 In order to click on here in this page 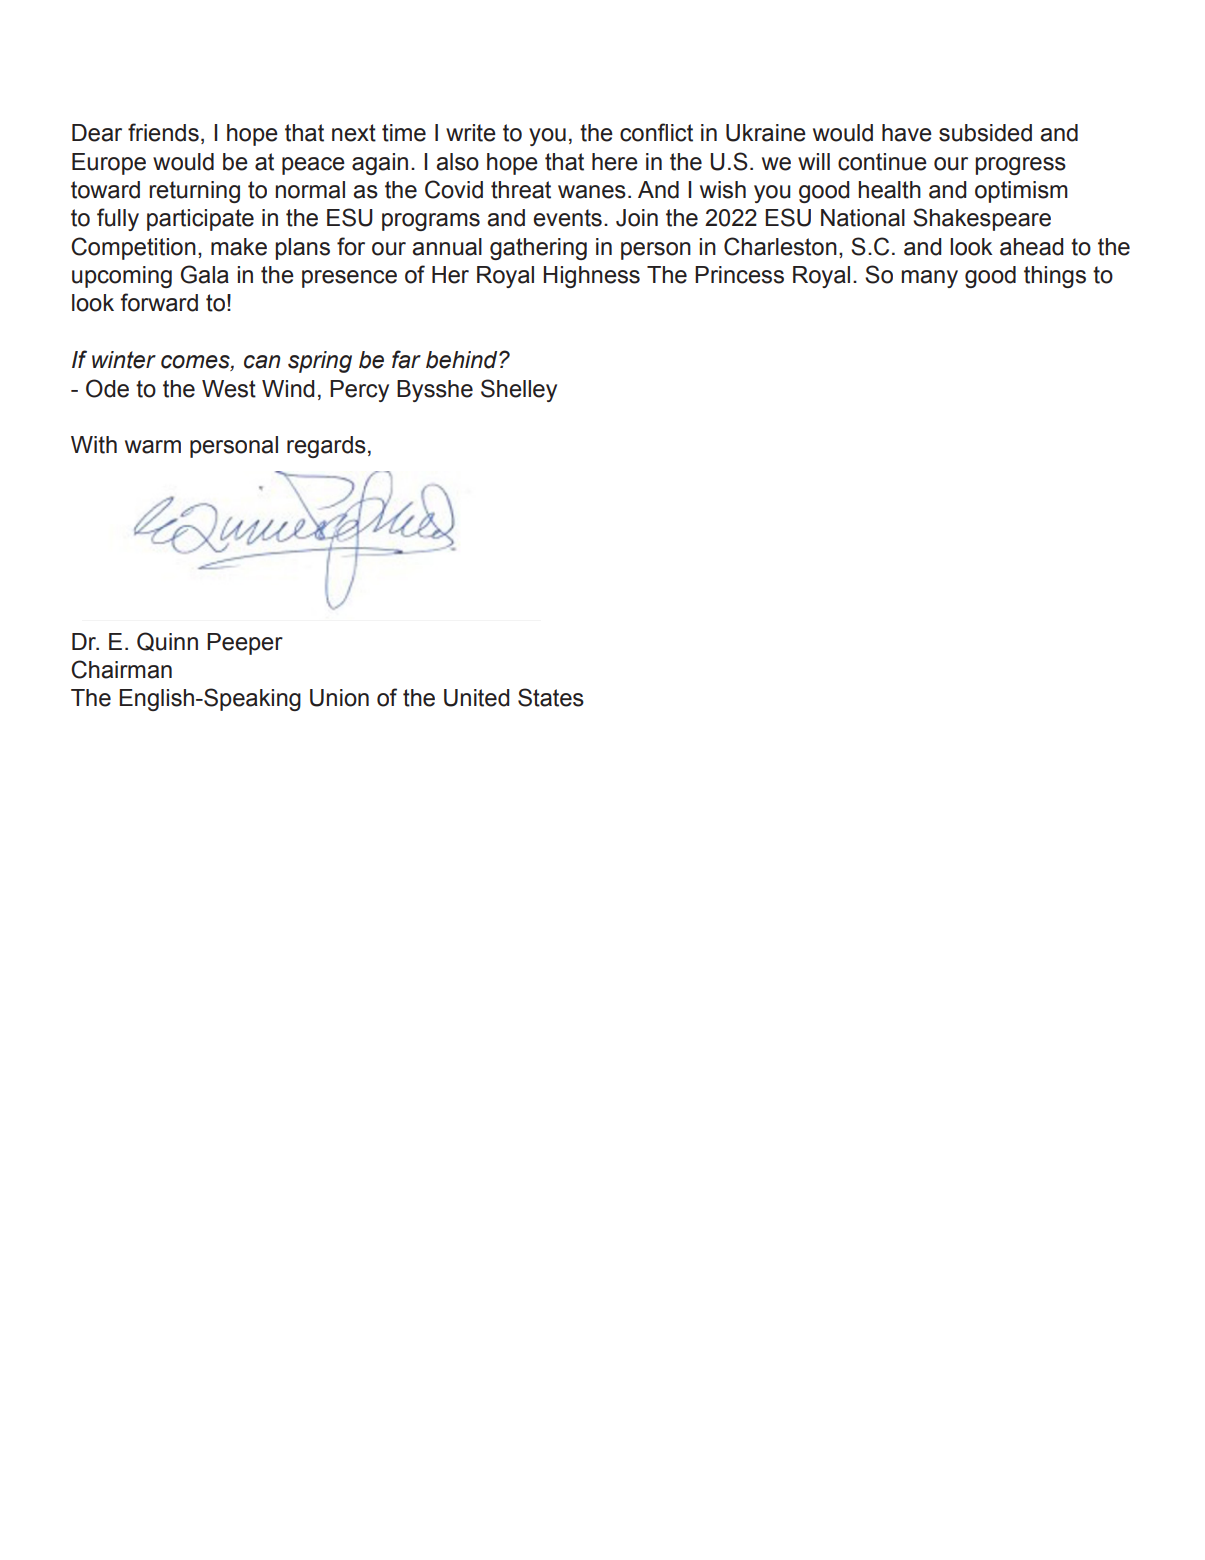, I will do `click(615, 162)`.
